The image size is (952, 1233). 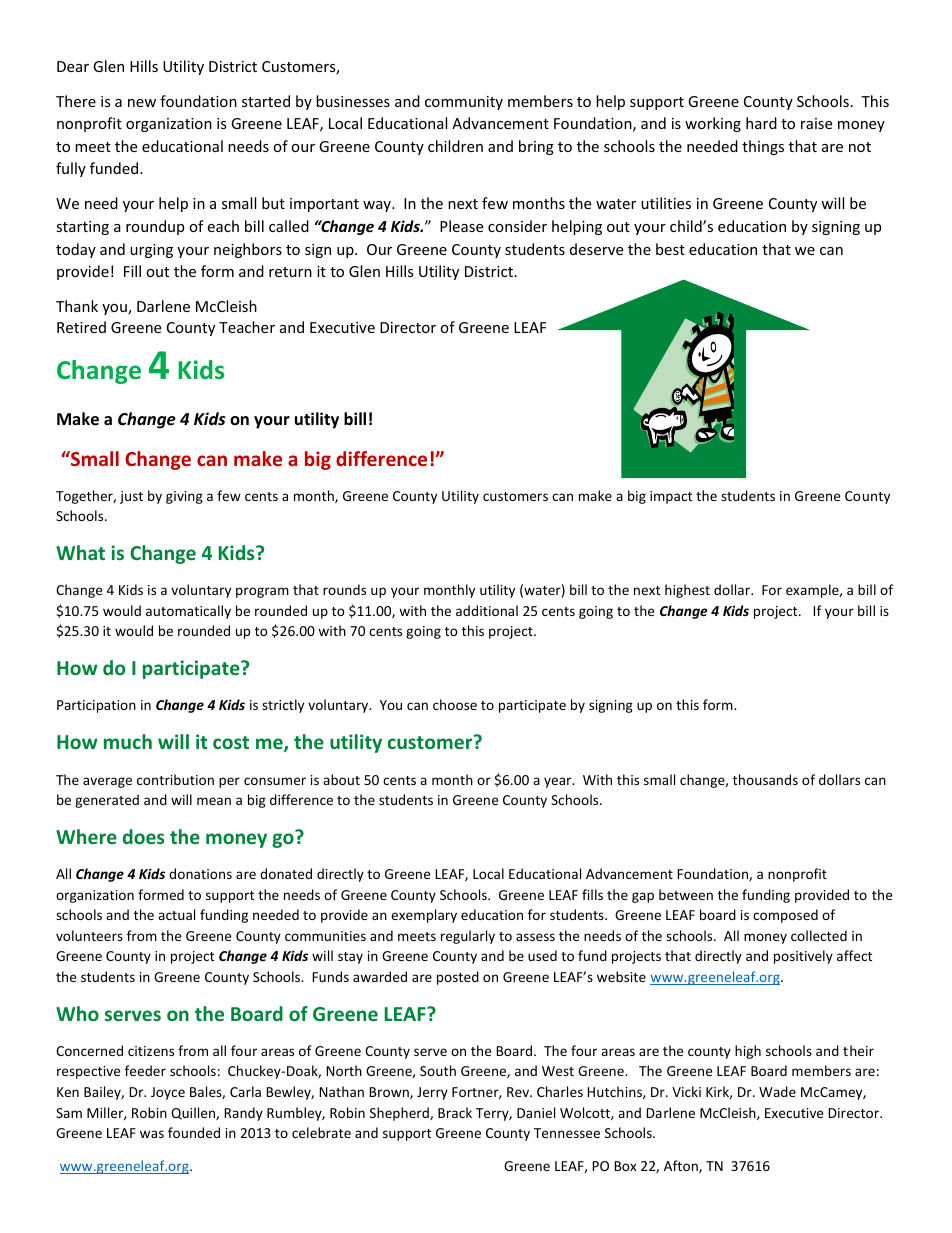 What do you see at coordinates (761, 123) in the document?
I see `hard` at bounding box center [761, 123].
